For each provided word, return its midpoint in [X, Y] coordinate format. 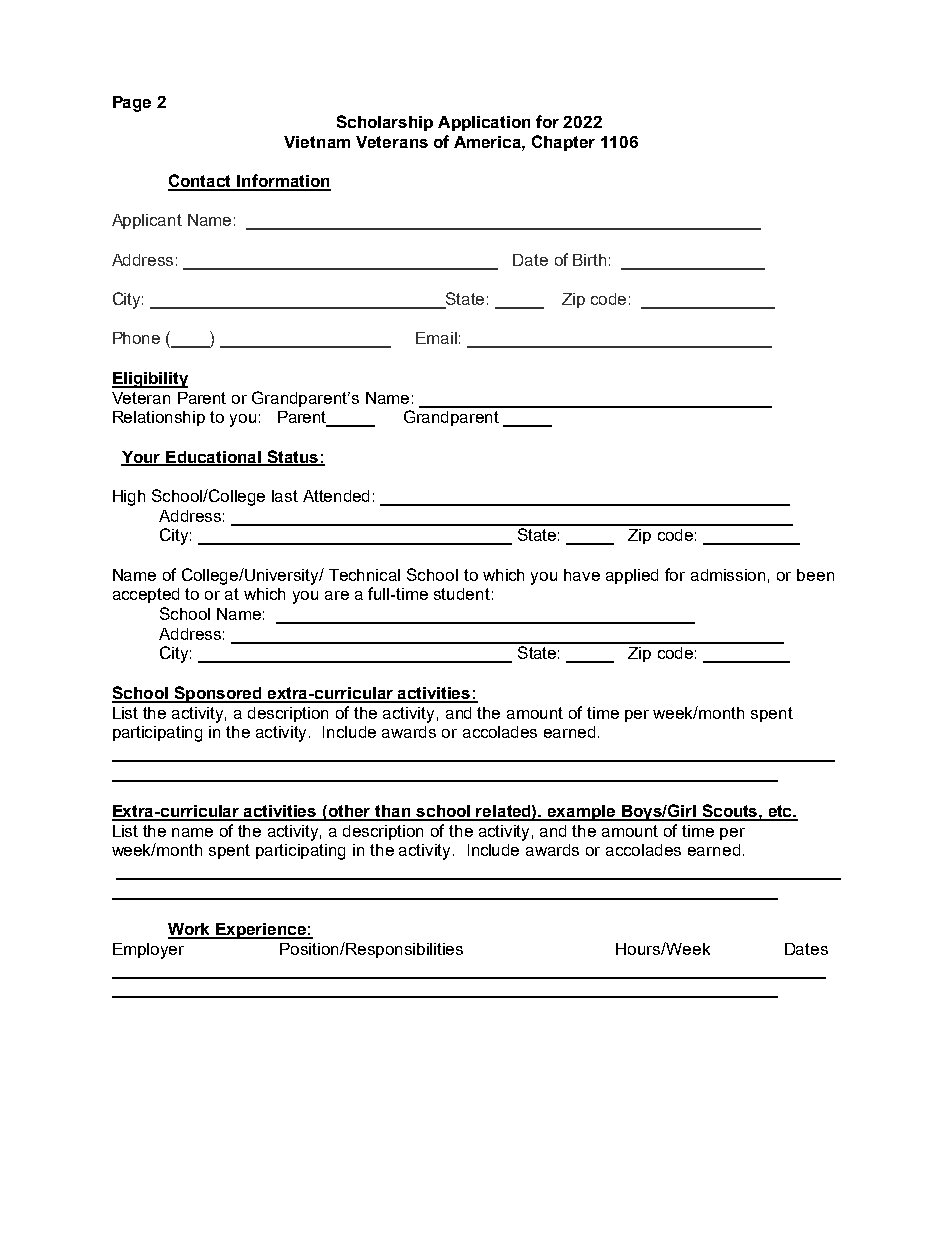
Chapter [563, 143]
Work [190, 930]
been [815, 575]
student [462, 594]
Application [484, 123]
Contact [201, 182]
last [285, 496]
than [393, 812]
